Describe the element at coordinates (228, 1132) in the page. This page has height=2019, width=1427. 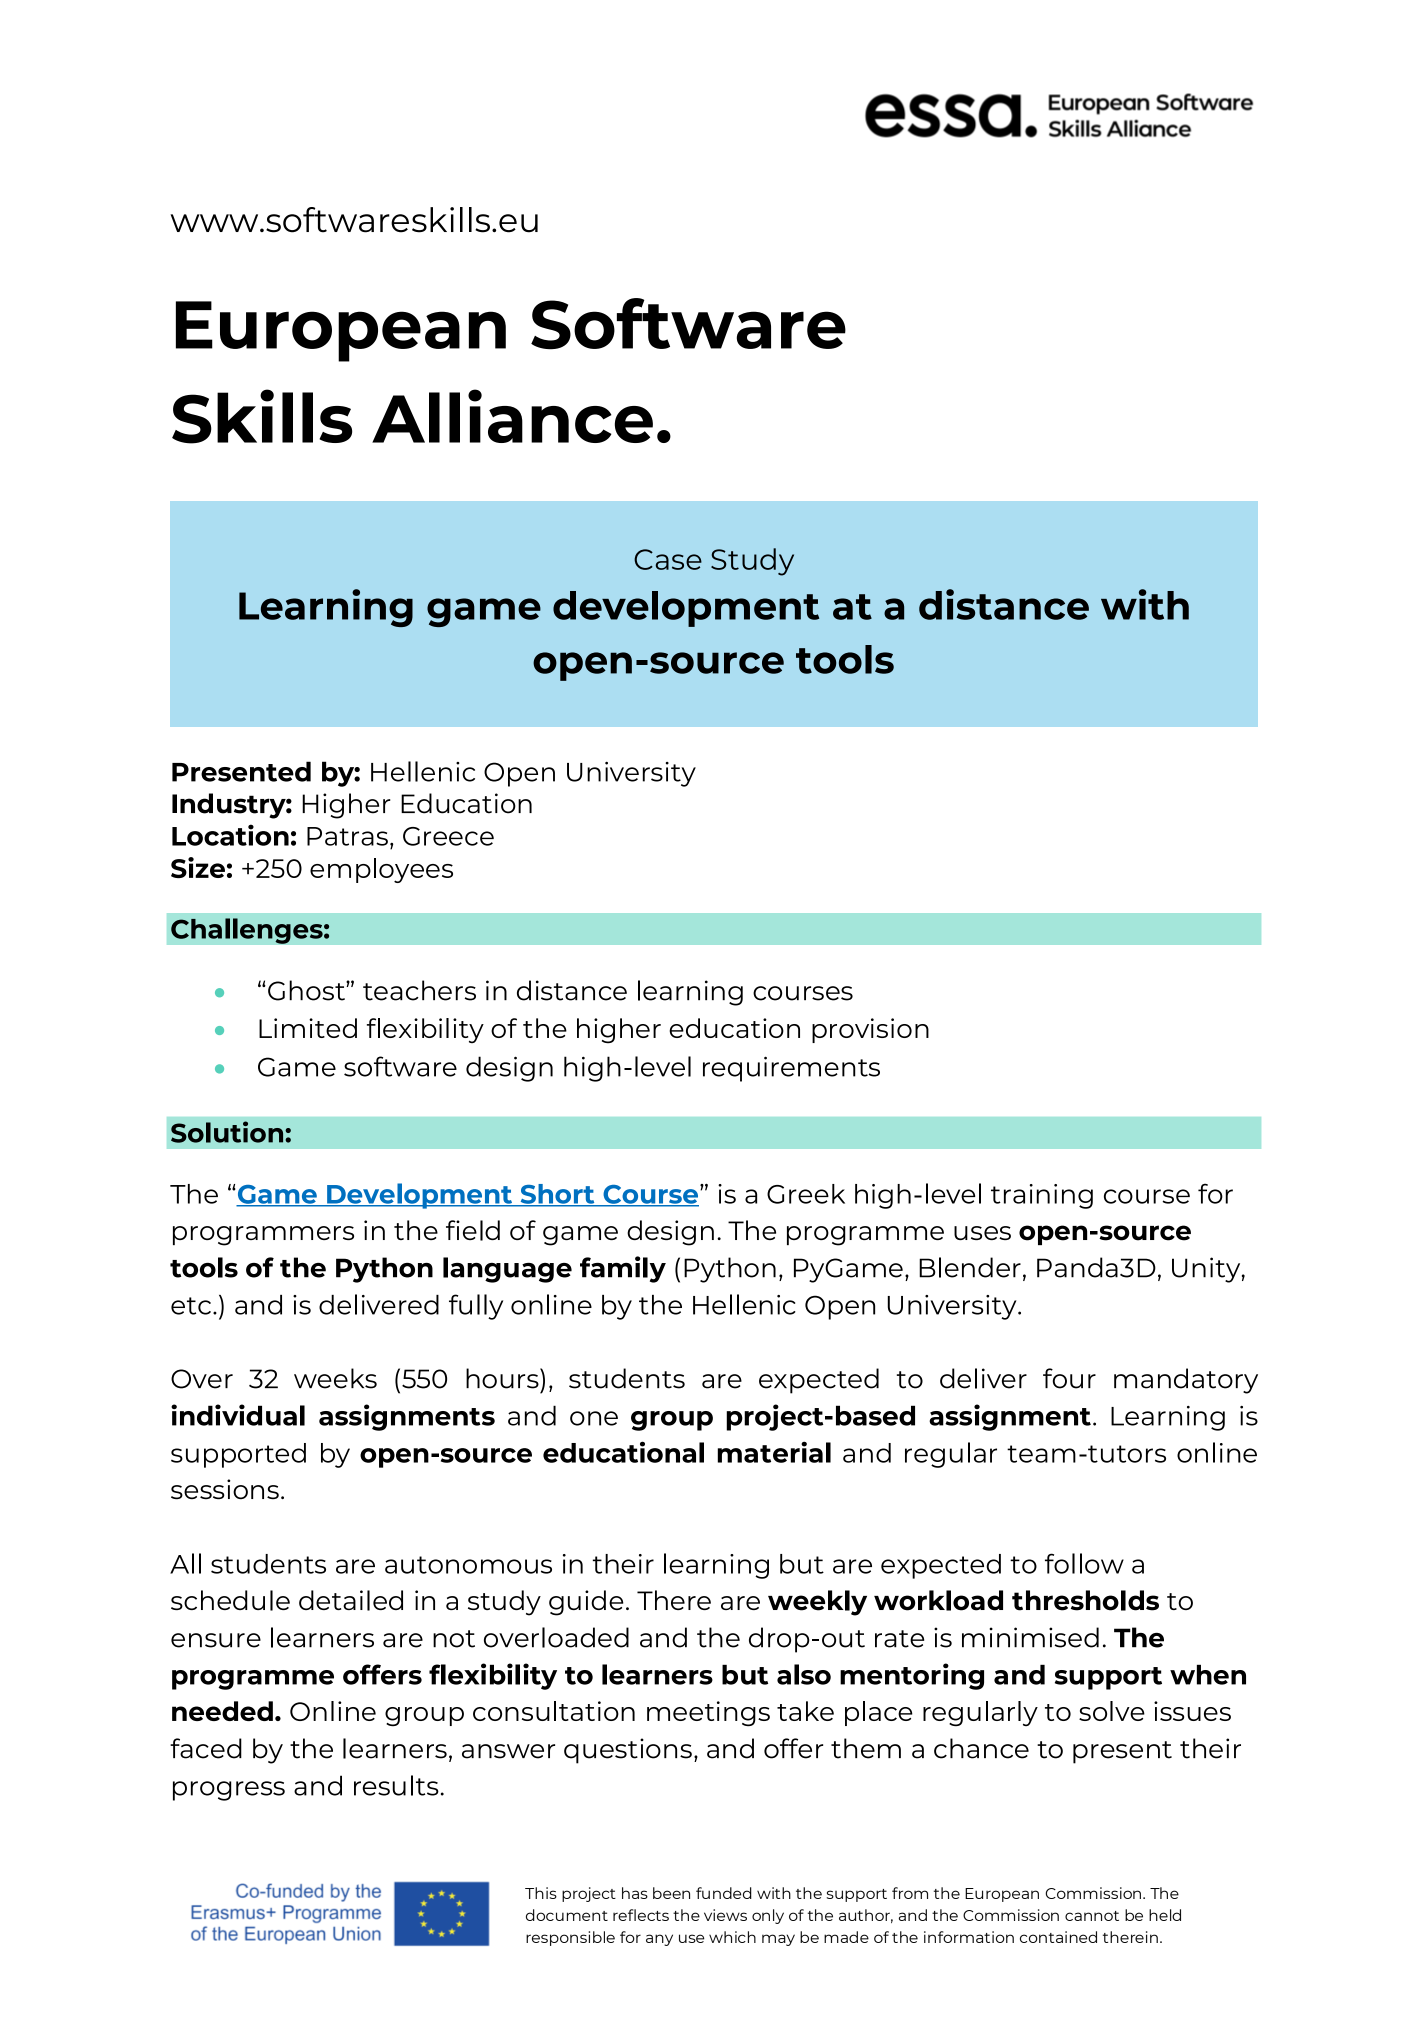
I see `Solution` at that location.
